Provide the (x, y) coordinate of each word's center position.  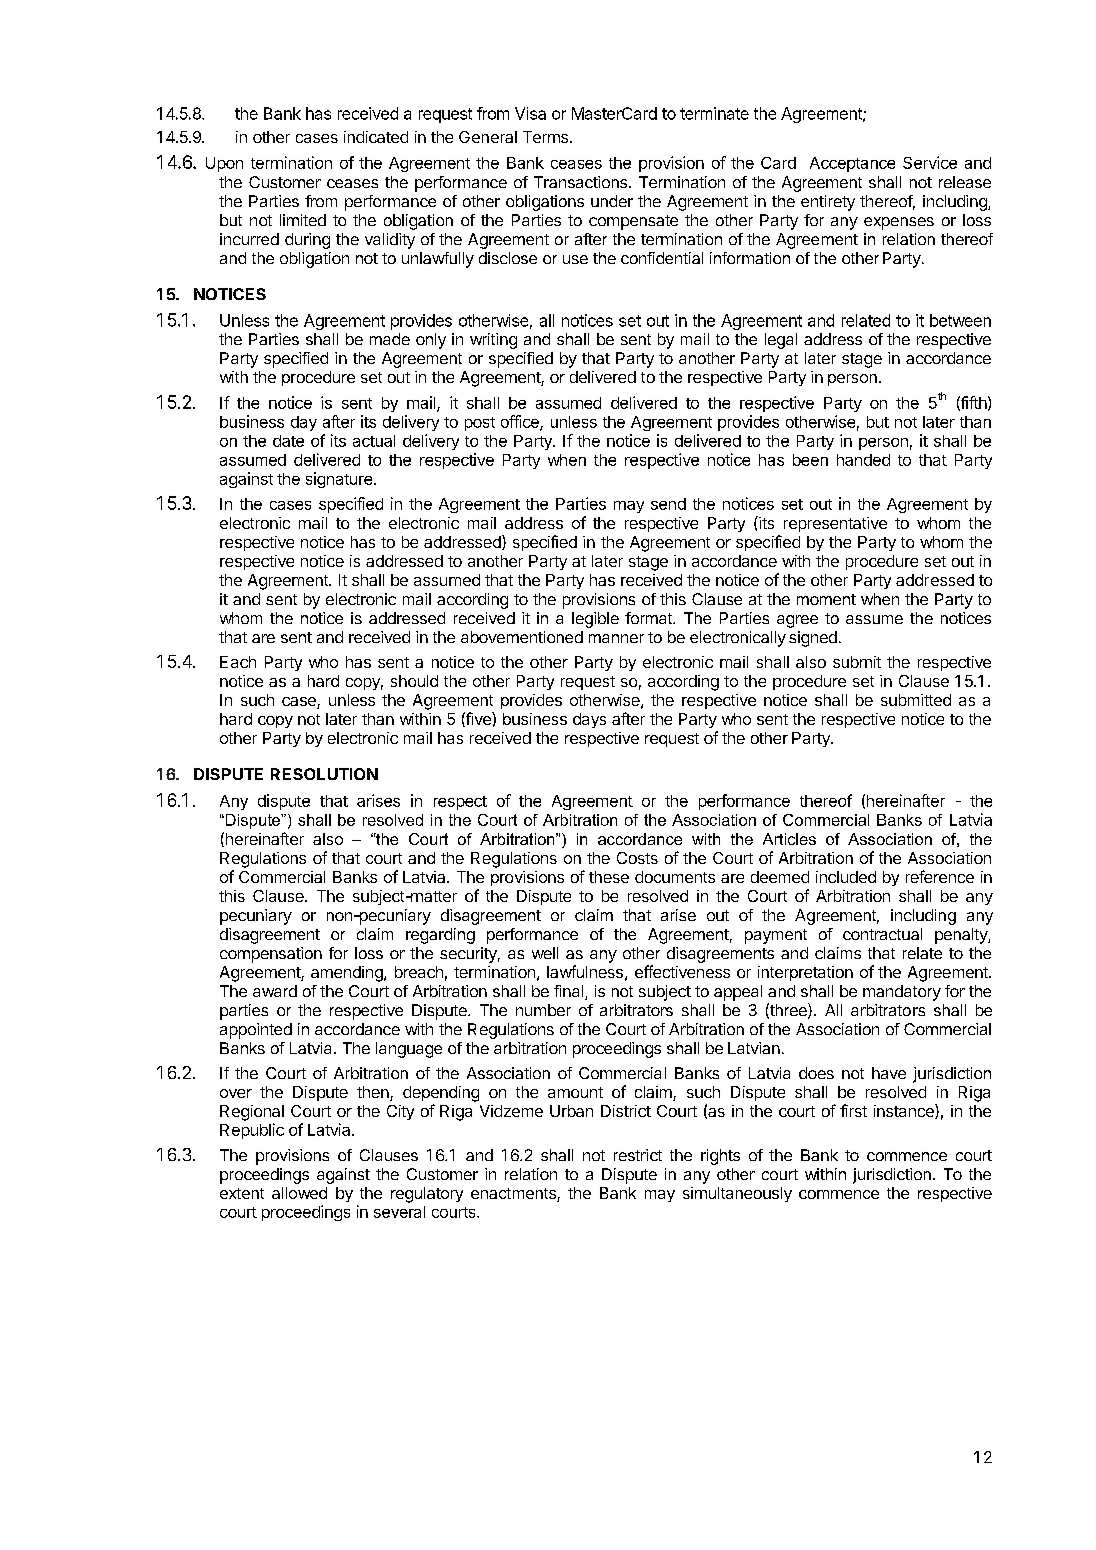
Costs (637, 858)
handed (863, 460)
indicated (376, 137)
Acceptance (852, 164)
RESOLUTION (324, 774)
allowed (299, 1193)
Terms (547, 137)
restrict (638, 1155)
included (846, 877)
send (668, 504)
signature (339, 480)
